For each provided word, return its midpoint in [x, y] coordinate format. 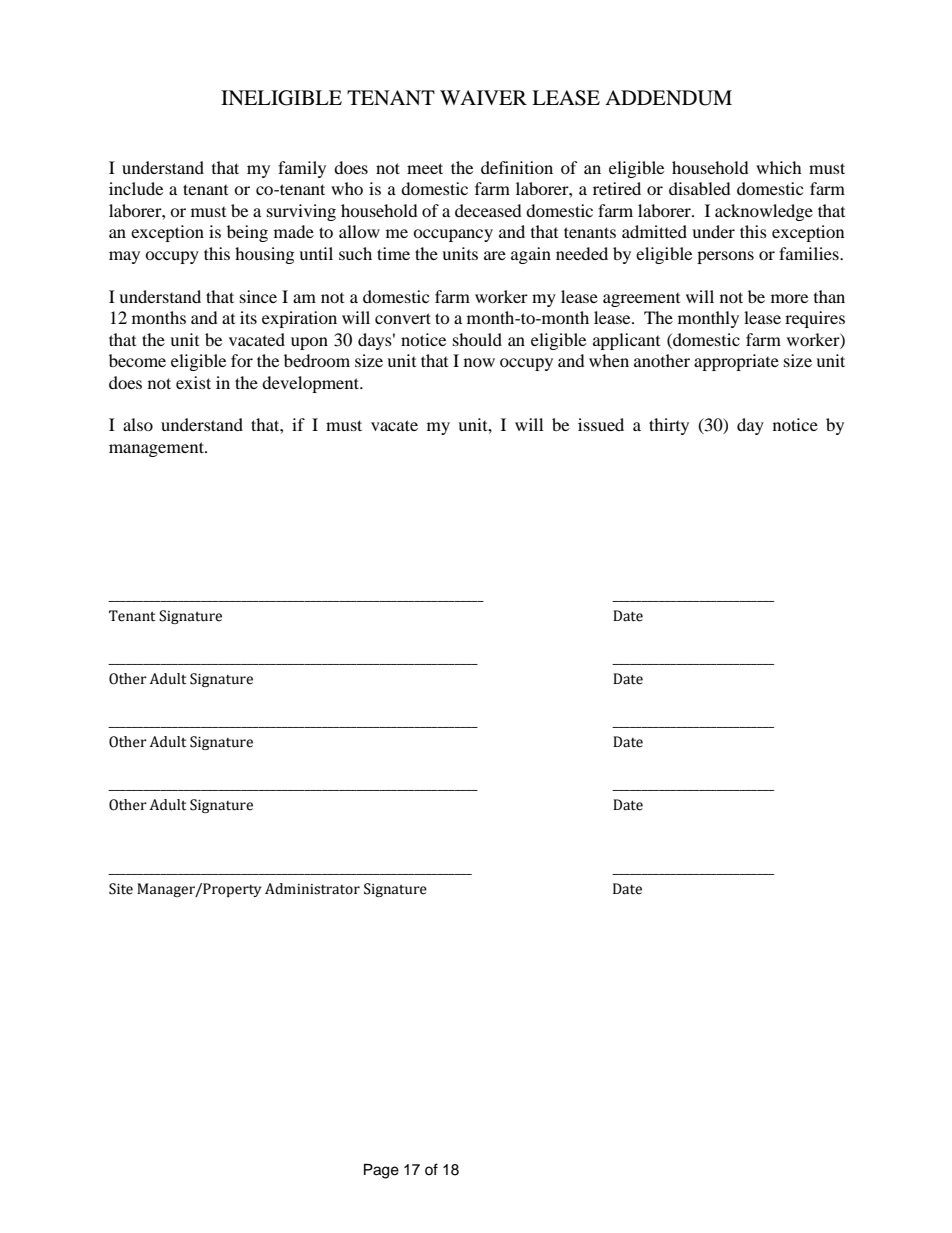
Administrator [312, 889]
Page [381, 1171]
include [136, 188]
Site [121, 889]
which [779, 167]
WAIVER [483, 97]
